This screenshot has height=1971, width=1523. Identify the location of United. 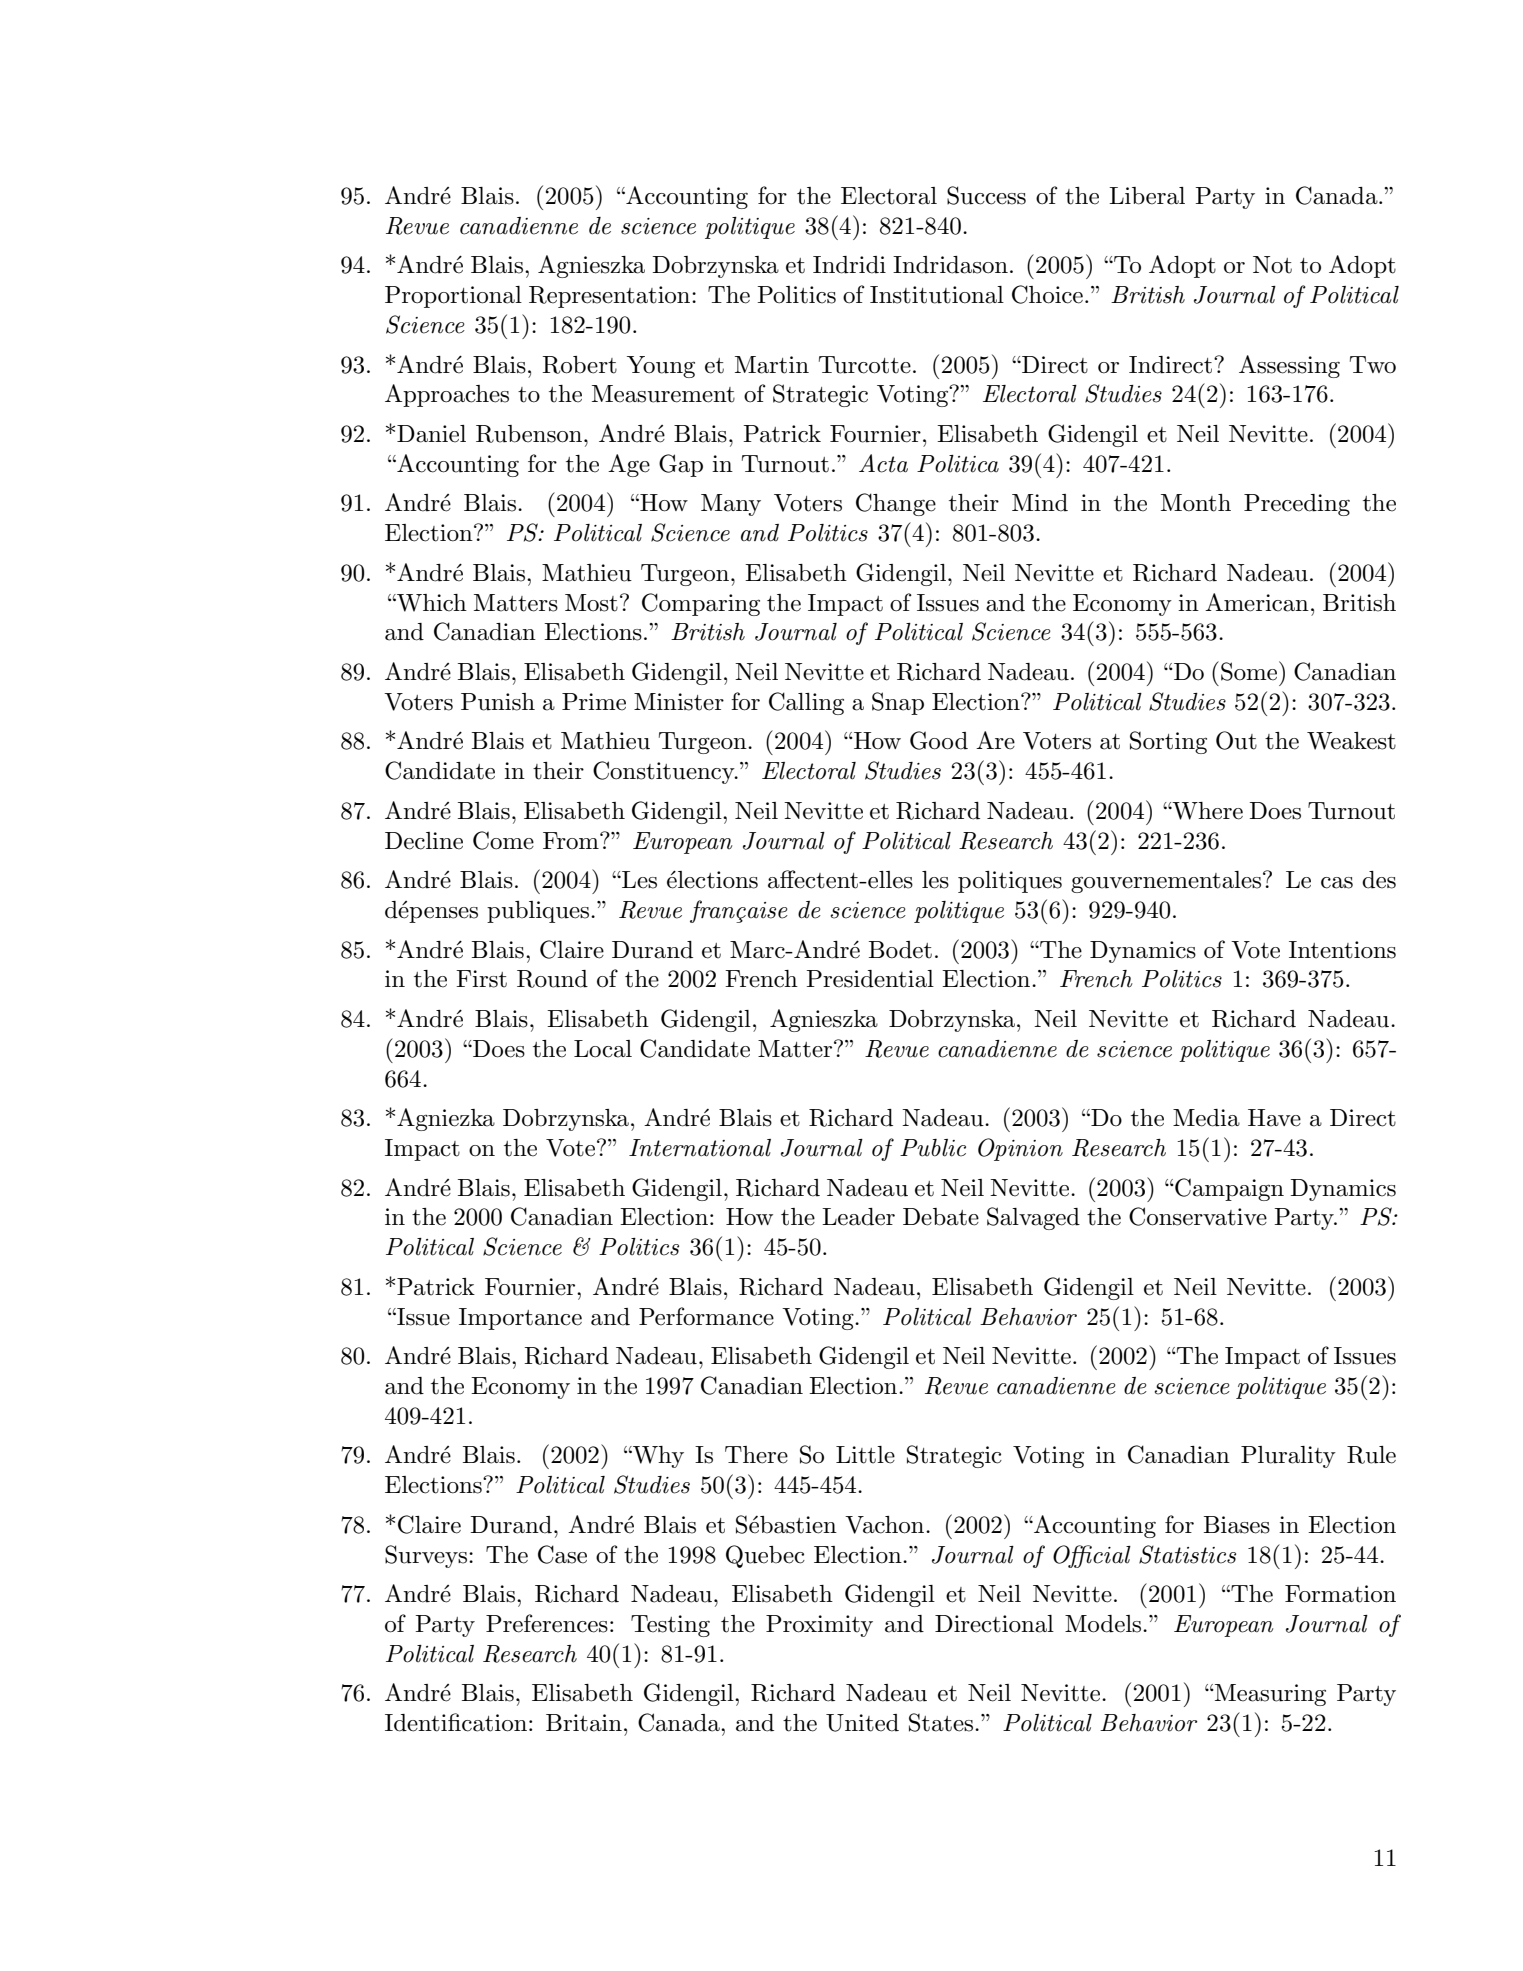
(862, 1723).
